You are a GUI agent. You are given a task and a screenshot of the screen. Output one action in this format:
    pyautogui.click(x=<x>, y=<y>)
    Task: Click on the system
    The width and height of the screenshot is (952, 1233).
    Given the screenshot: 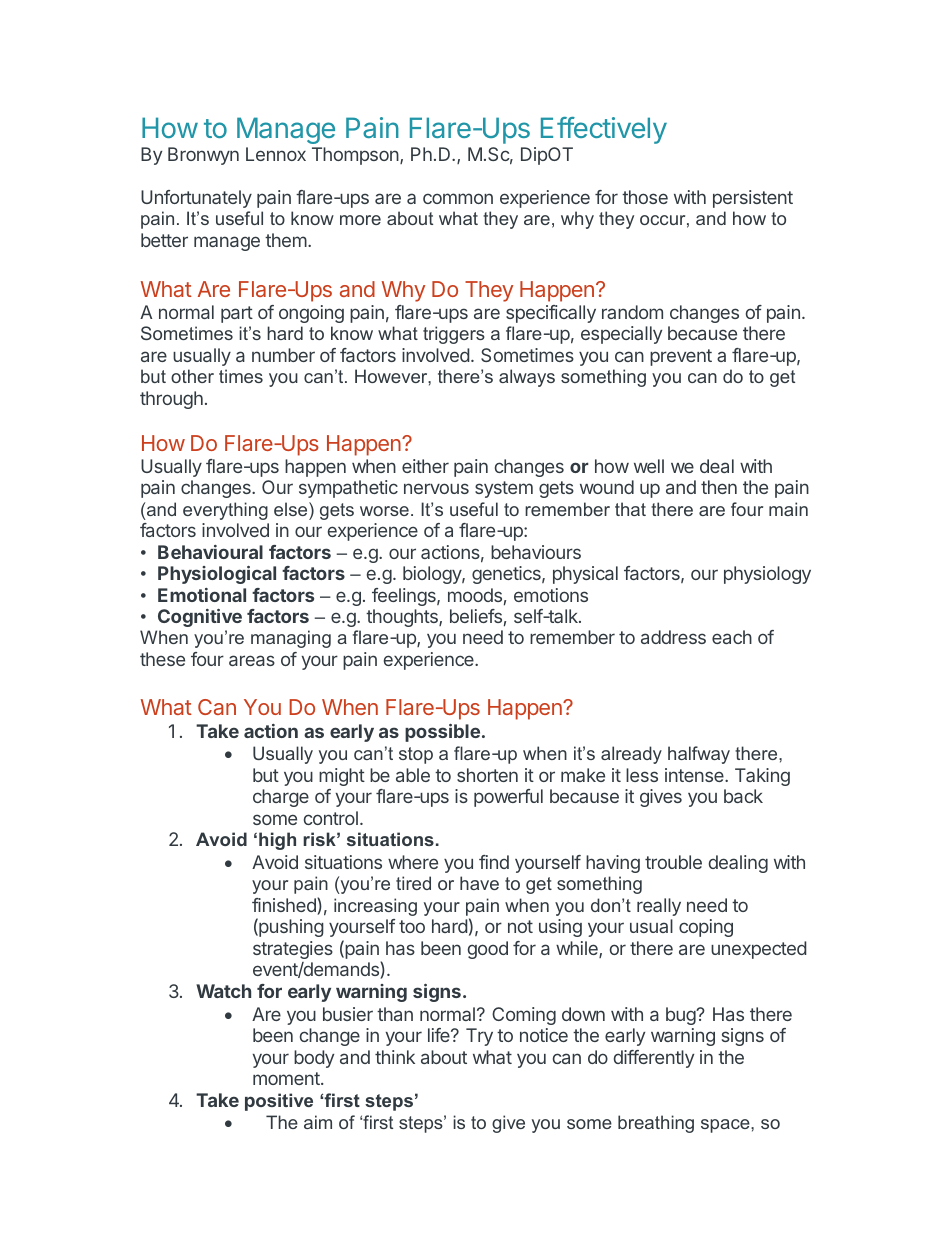 What is the action you would take?
    pyautogui.click(x=504, y=489)
